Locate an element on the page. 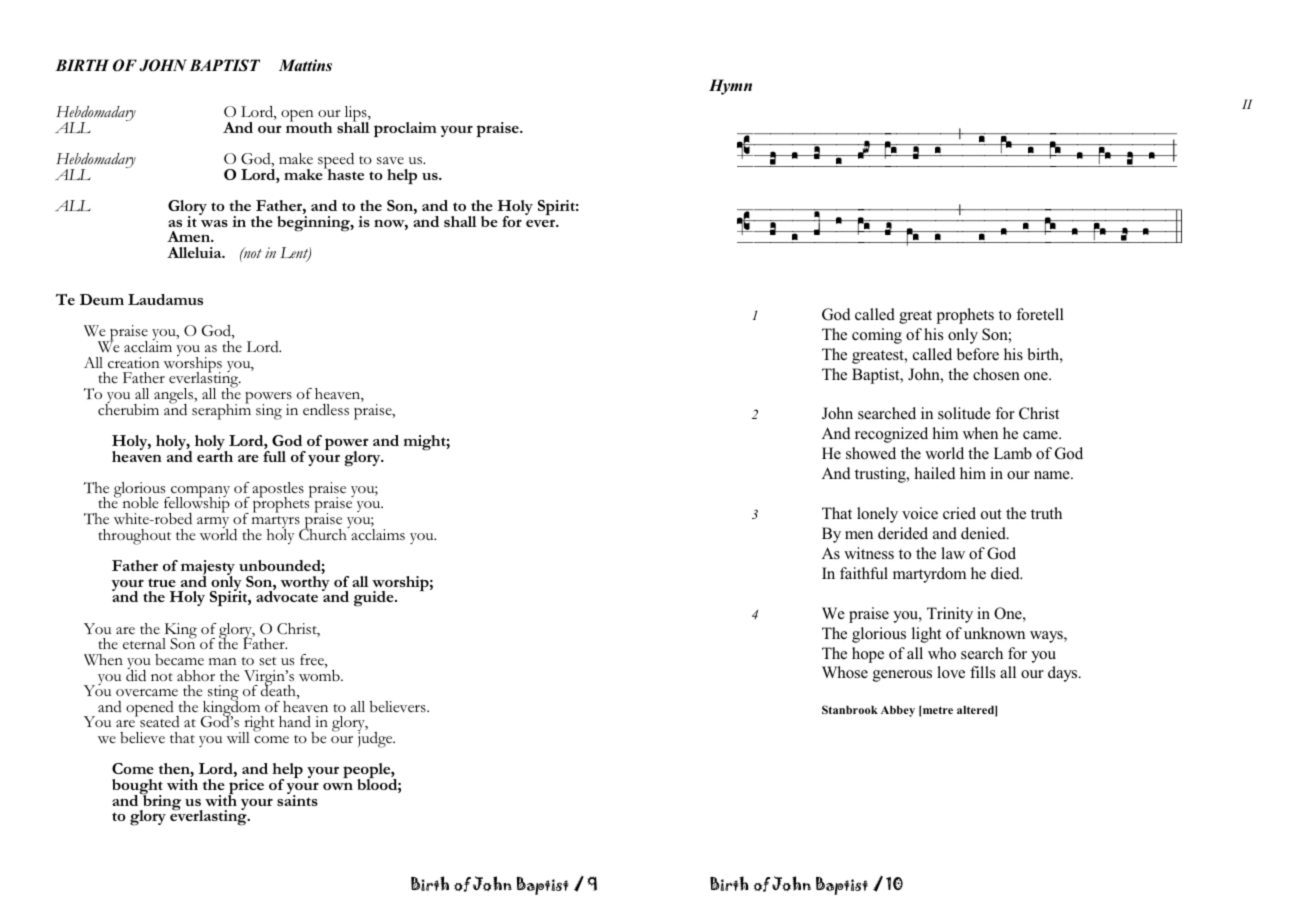 Image resolution: width=1308 pixels, height=924 pixels. Church is located at coordinates (324, 534).
